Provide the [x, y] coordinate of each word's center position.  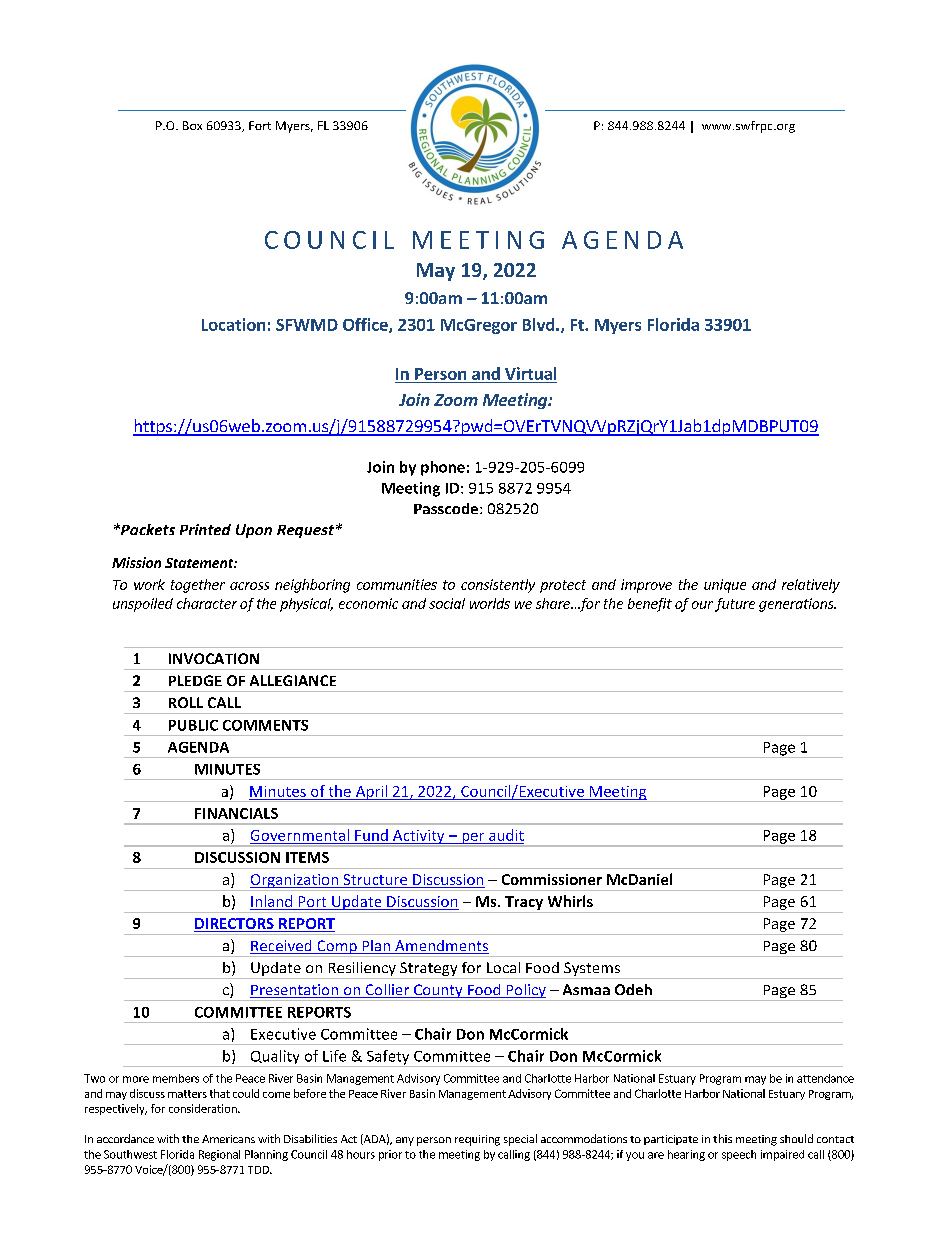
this [722, 1138]
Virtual [530, 373]
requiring [477, 1140]
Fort [260, 125]
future [735, 605]
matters [187, 1094]
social [447, 603]
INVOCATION [214, 658]
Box [192, 125]
